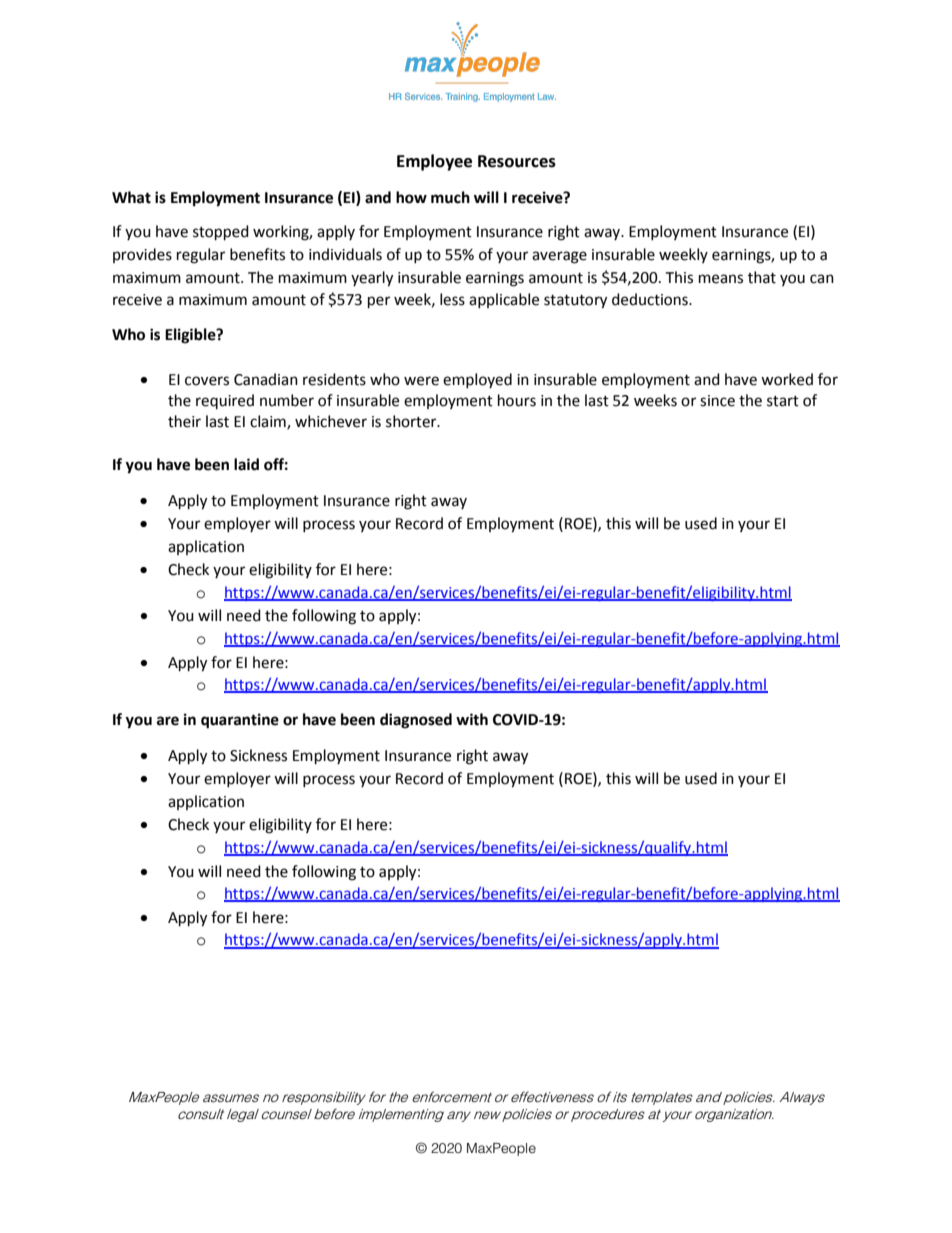 The height and width of the screenshot is (1233, 952). I want to click on What, so click(131, 197).
